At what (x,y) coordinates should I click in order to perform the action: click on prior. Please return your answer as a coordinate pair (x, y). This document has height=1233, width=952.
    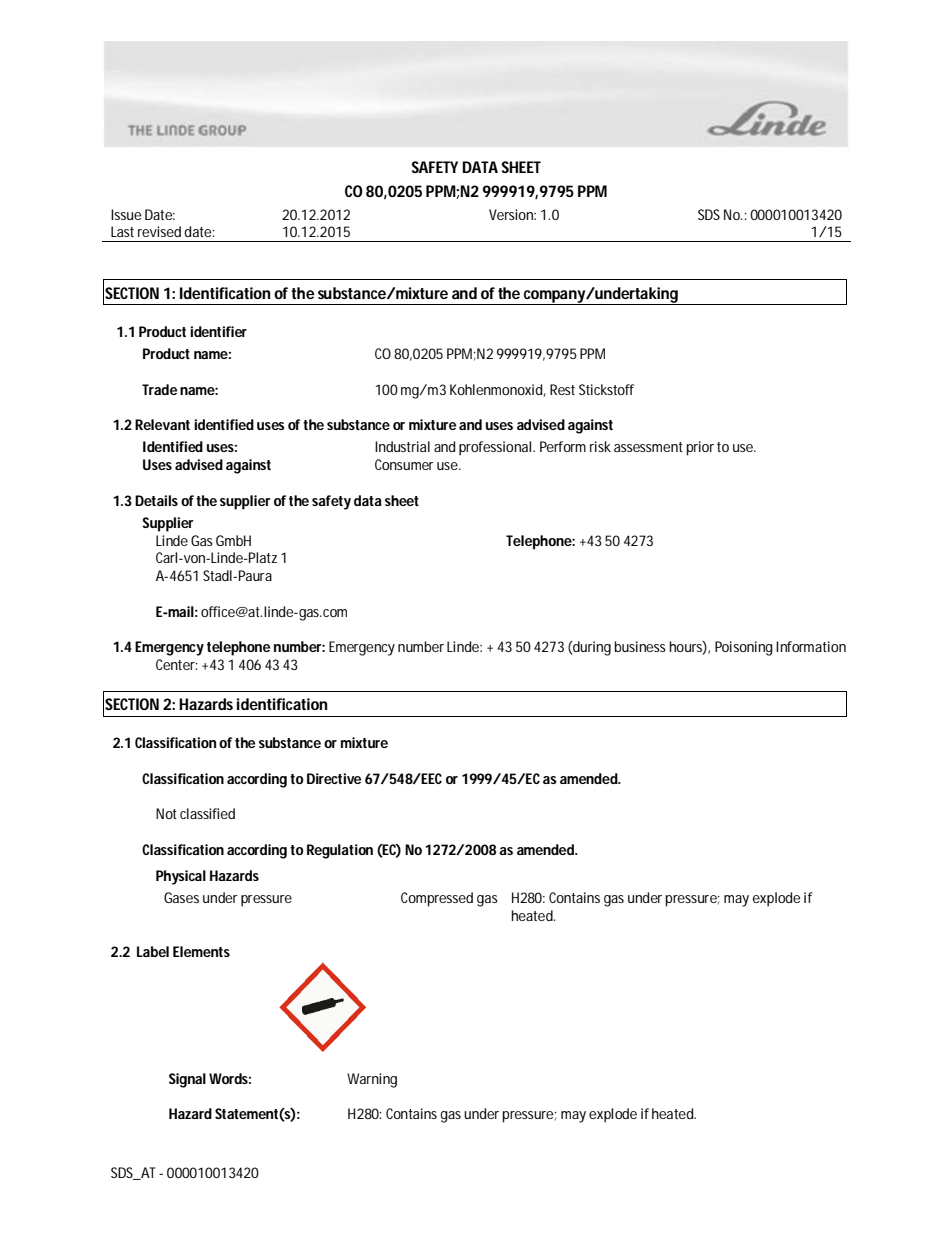
    Looking at the image, I should click on (700, 448).
